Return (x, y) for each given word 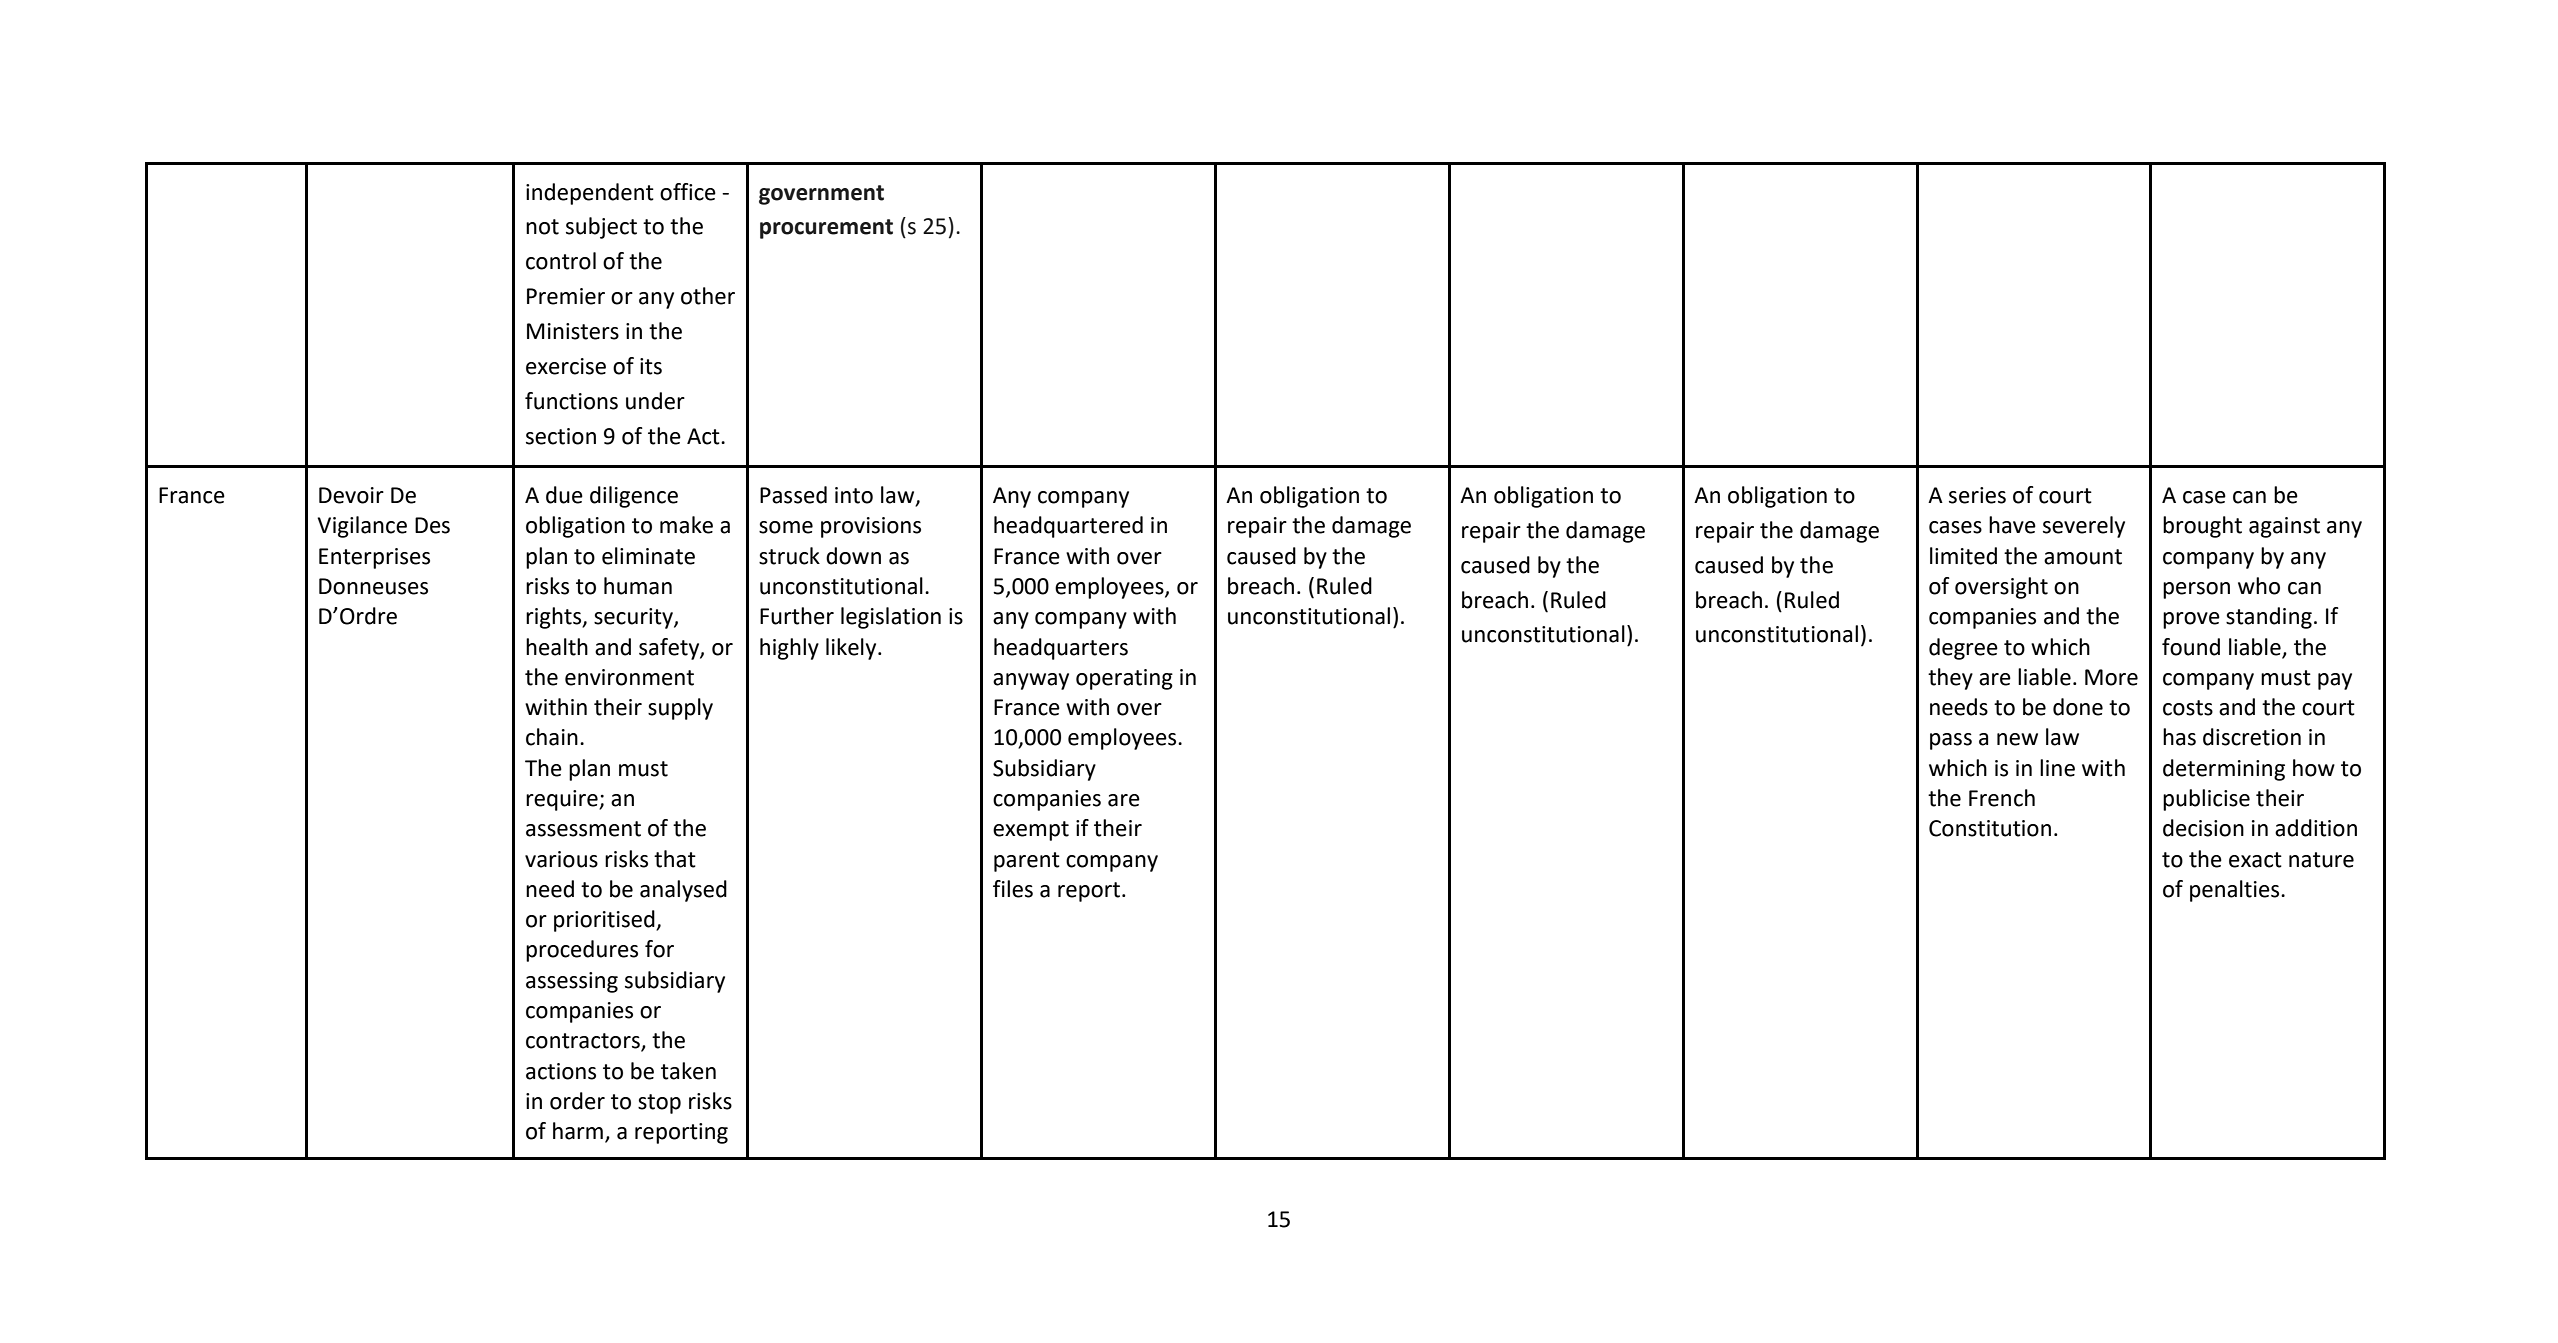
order (577, 1101)
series (1977, 495)
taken (688, 1071)
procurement (826, 229)
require (563, 800)
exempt (1031, 831)
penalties (2236, 891)
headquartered (1068, 527)
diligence (634, 497)
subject (601, 228)
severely (2084, 527)
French (2002, 798)
